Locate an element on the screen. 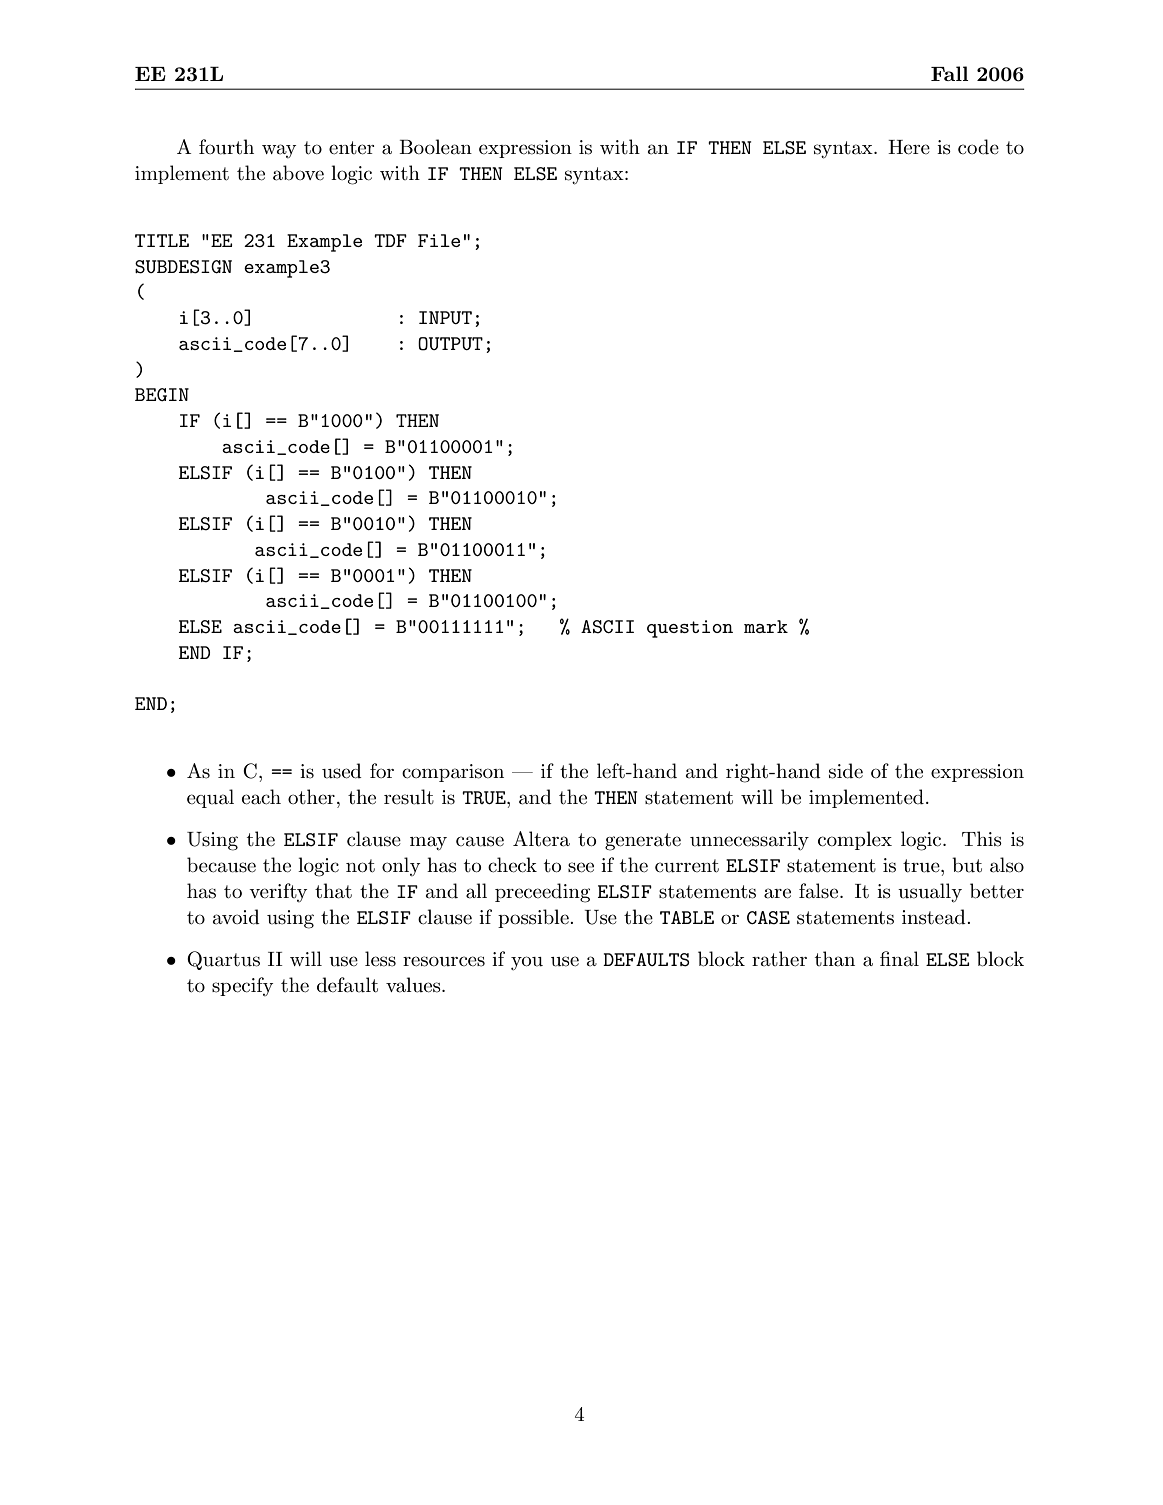 The image size is (1163, 1505). comparison is located at coordinates (453, 773).
